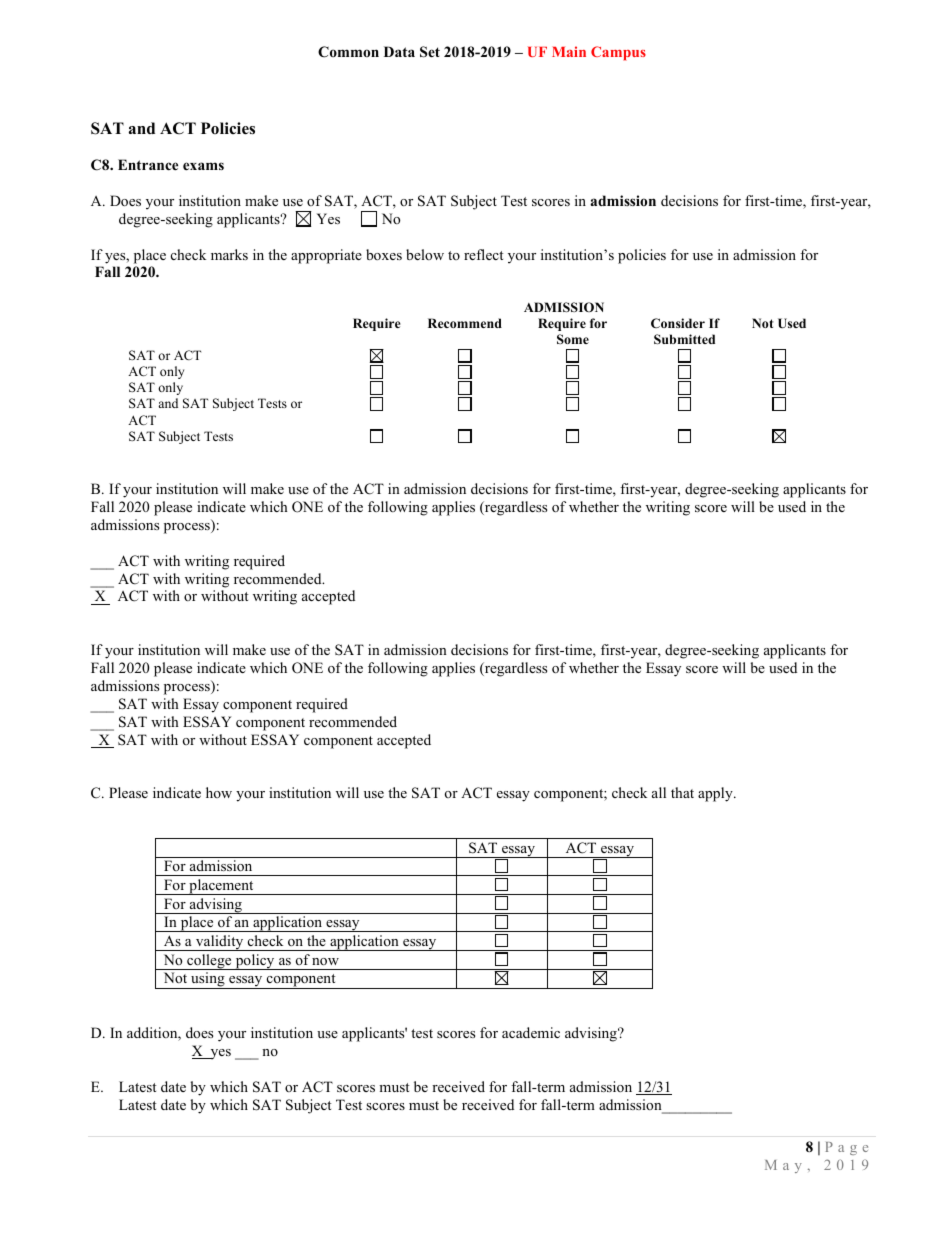 This document has width=952, height=1233. I want to click on that, so click(682, 792).
